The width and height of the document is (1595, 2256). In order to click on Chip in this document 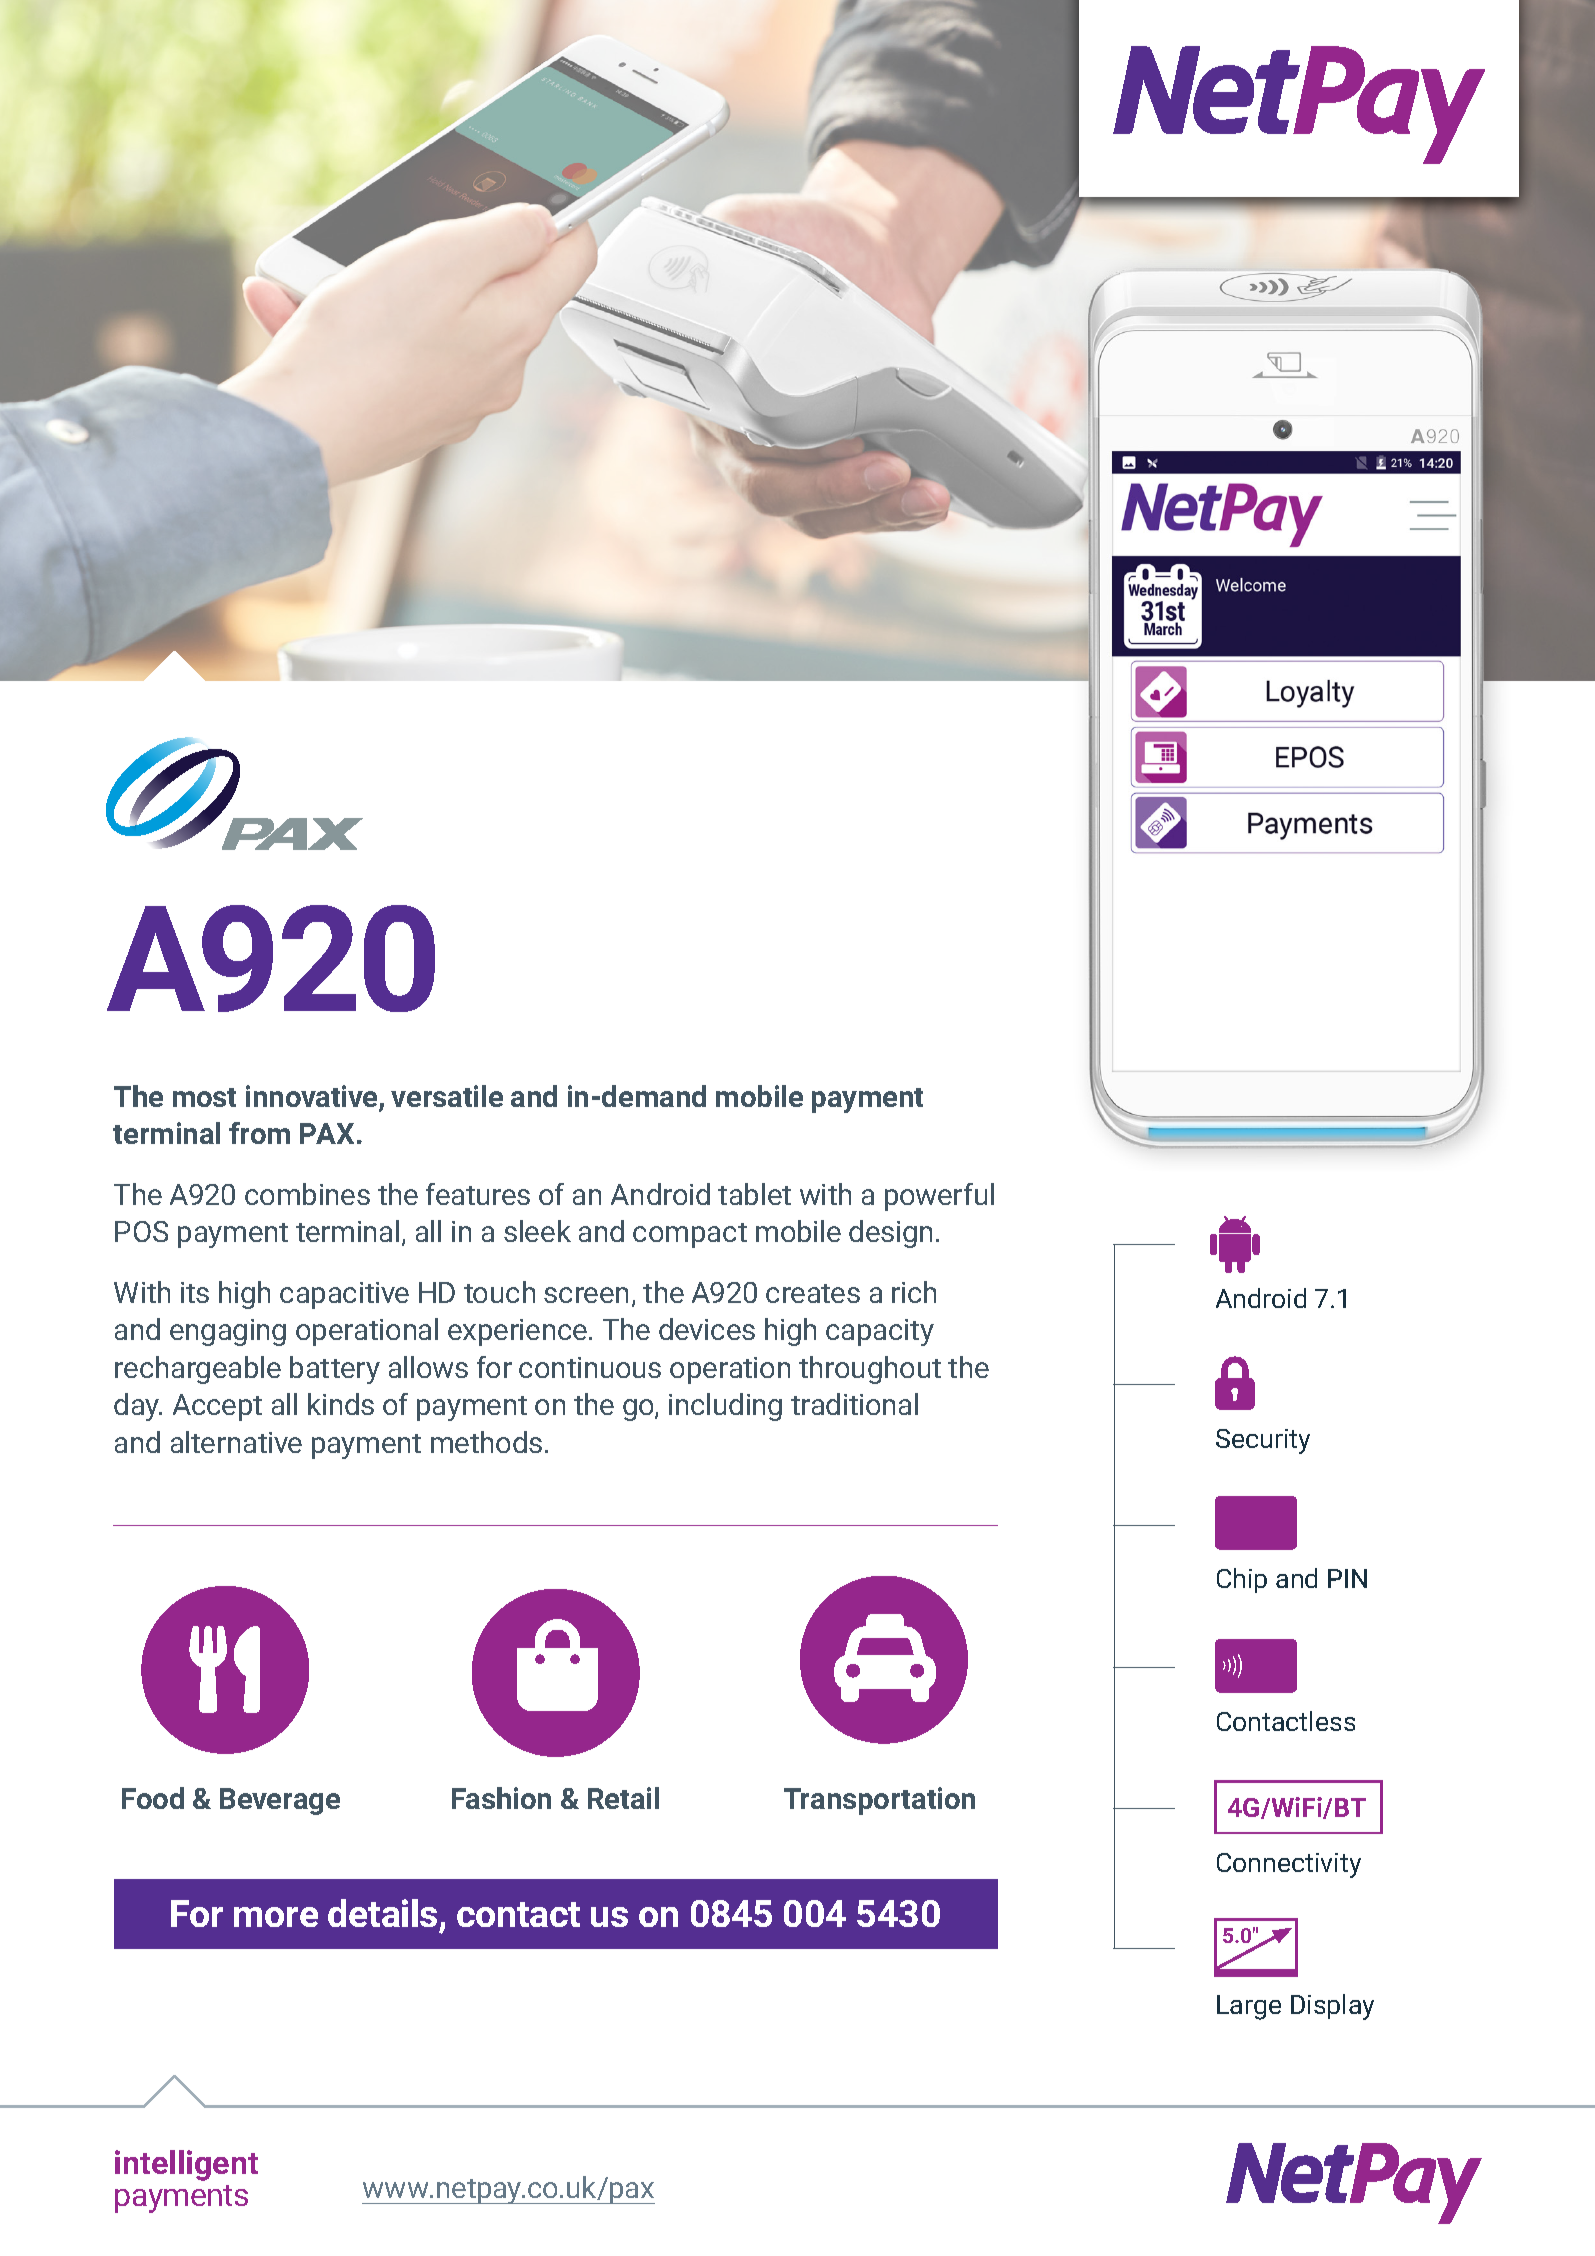, I will do `click(1242, 1580)`.
